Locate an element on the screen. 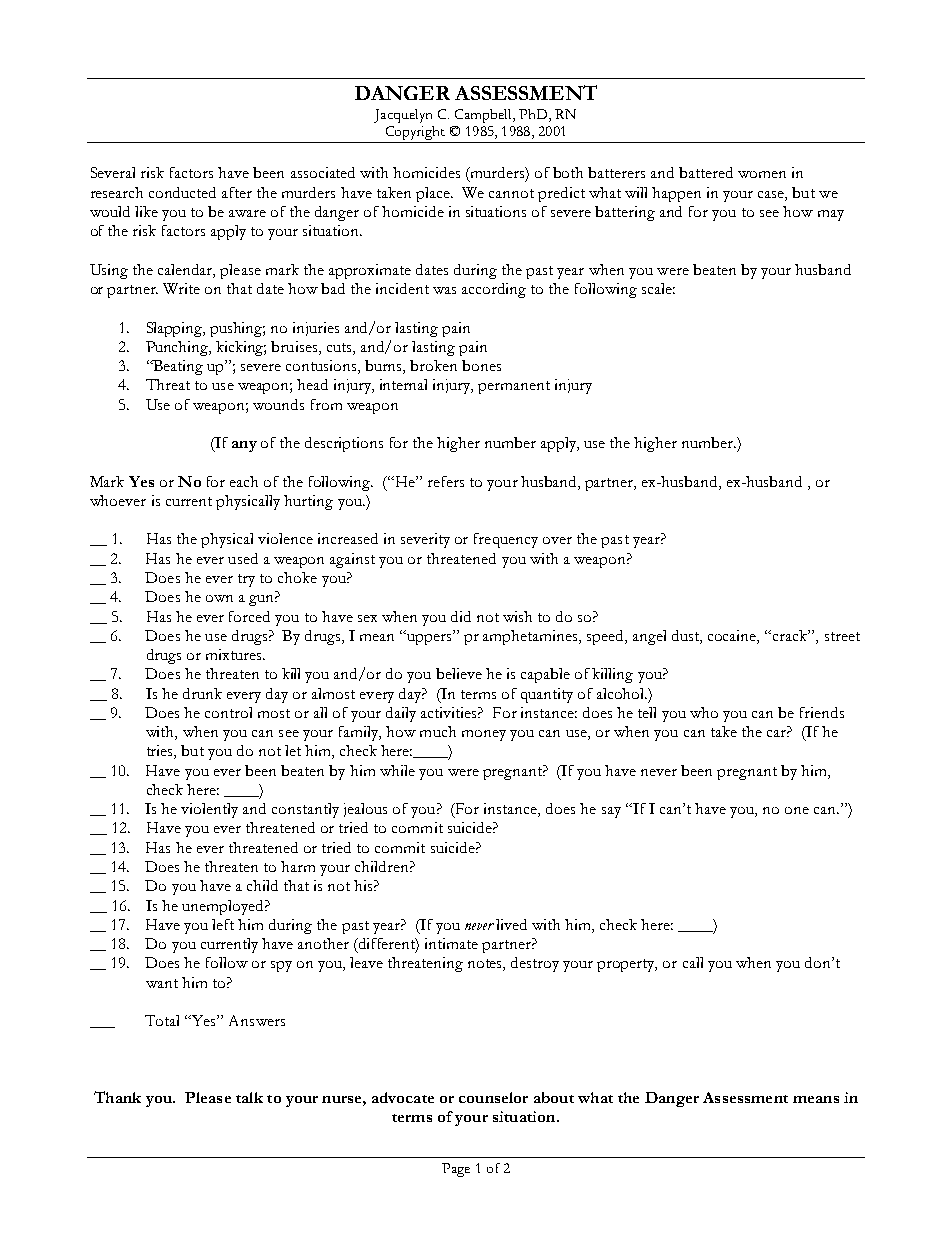 The height and width of the screenshot is (1233, 952). mixtures is located at coordinates (235, 654).
